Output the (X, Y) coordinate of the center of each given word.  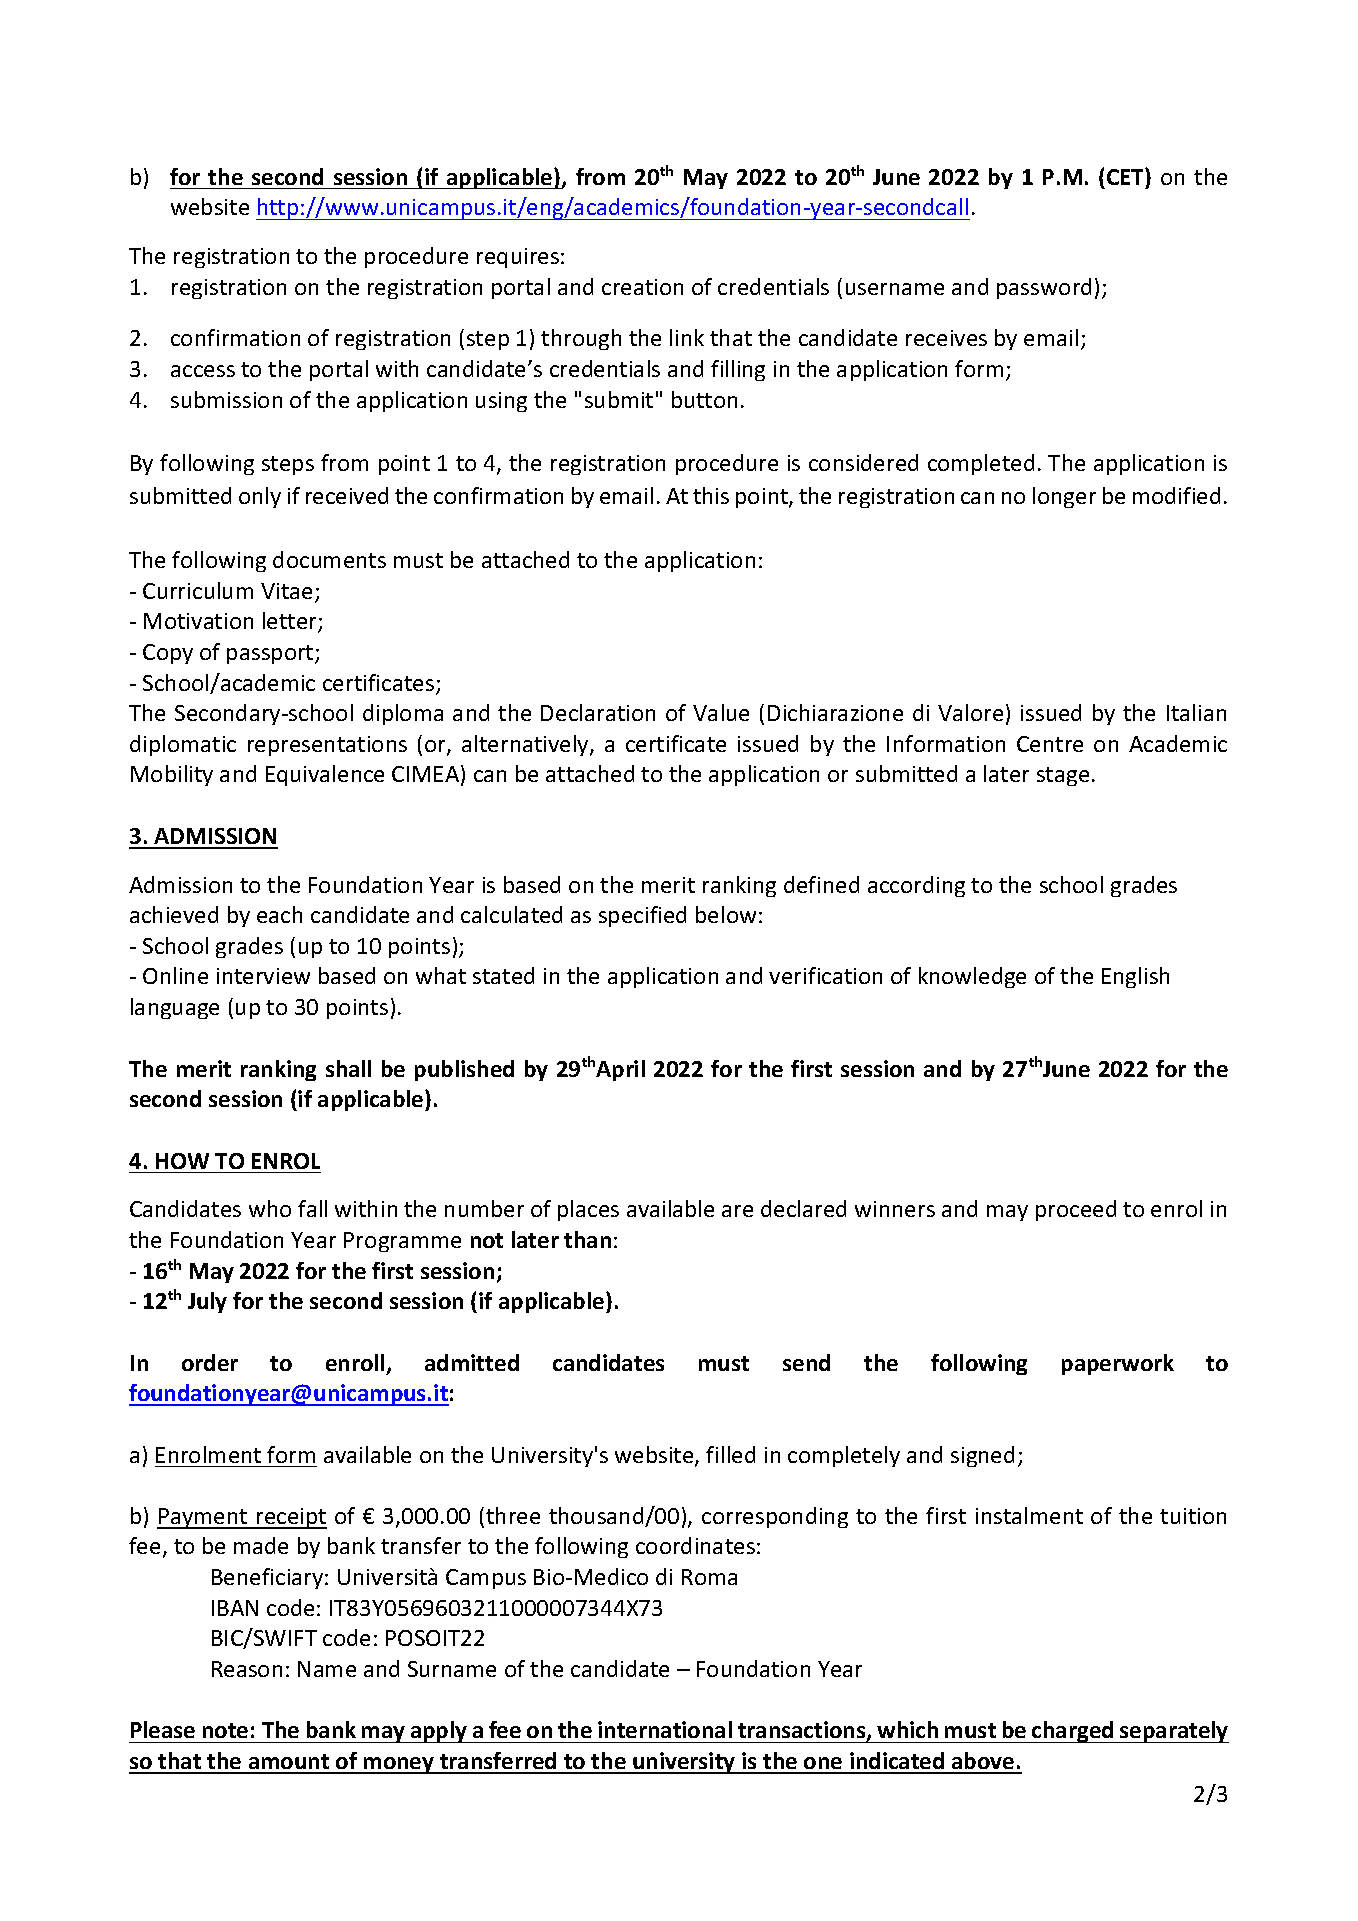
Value (721, 712)
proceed (1076, 1210)
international (665, 1729)
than (587, 1239)
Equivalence (325, 775)
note (225, 1730)
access (203, 371)
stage (1063, 776)
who (270, 1208)
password (1044, 288)
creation (642, 287)
